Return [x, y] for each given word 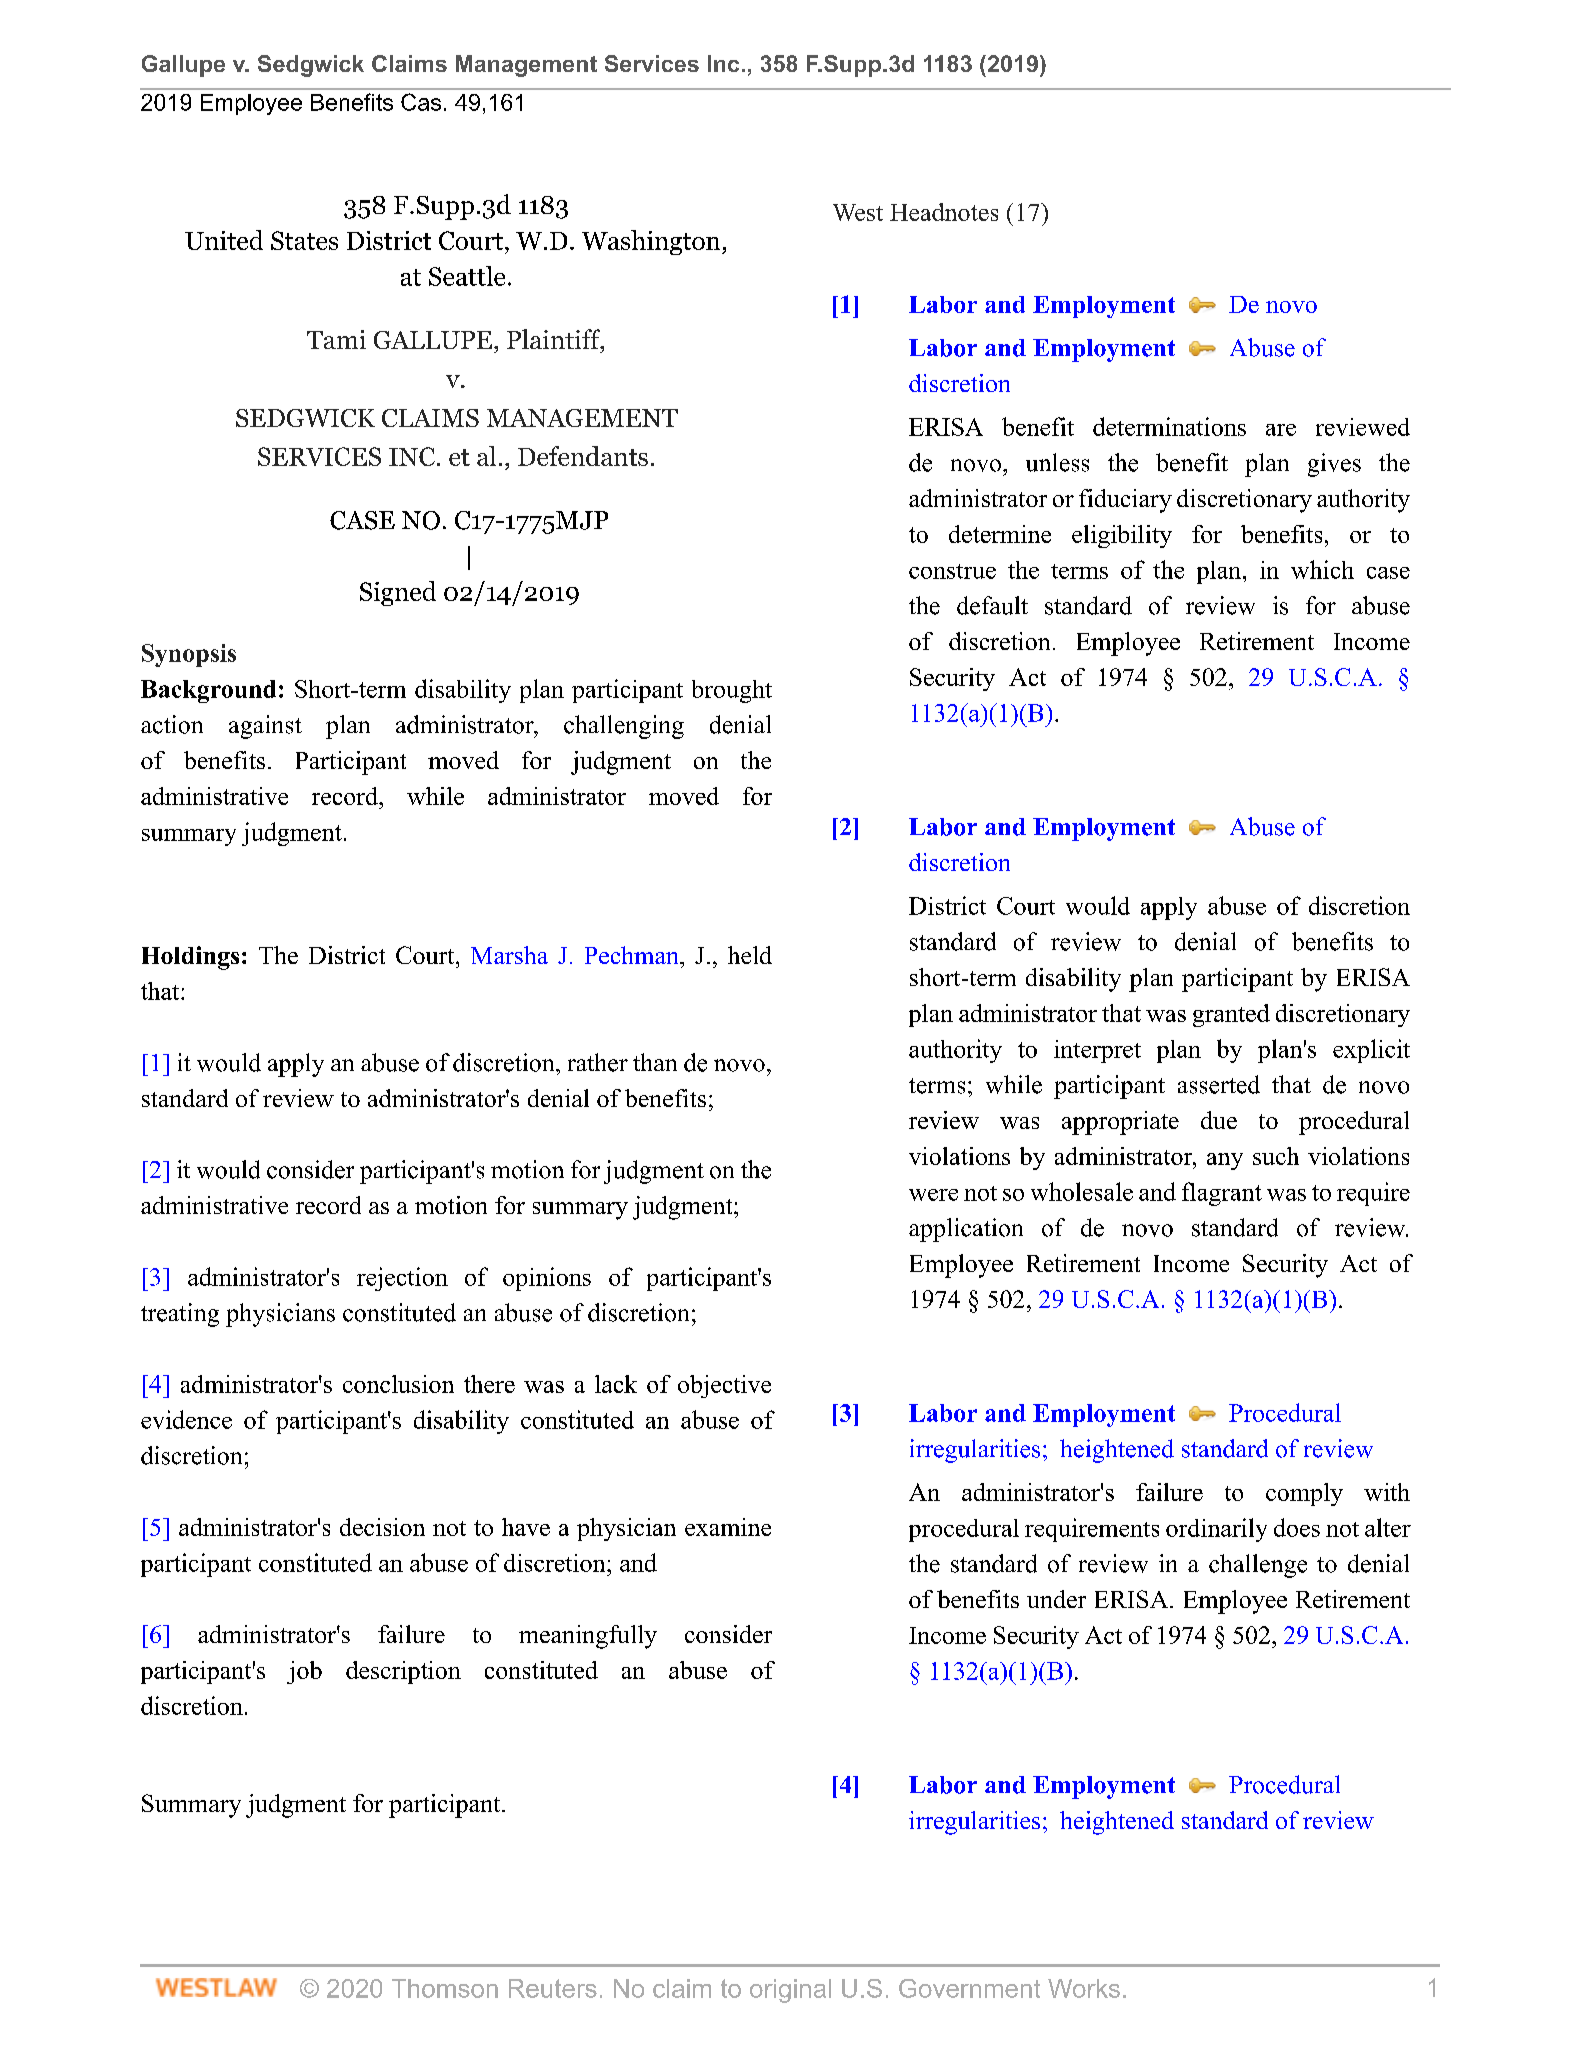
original [790, 1991]
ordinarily [1216, 1530]
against [265, 727]
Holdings [190, 958]
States [304, 240]
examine [728, 1527]
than [655, 1062]
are [1281, 430]
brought [732, 691]
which [1322, 569]
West [858, 212]
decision [382, 1527]
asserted [1219, 1084]
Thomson [445, 1988]
